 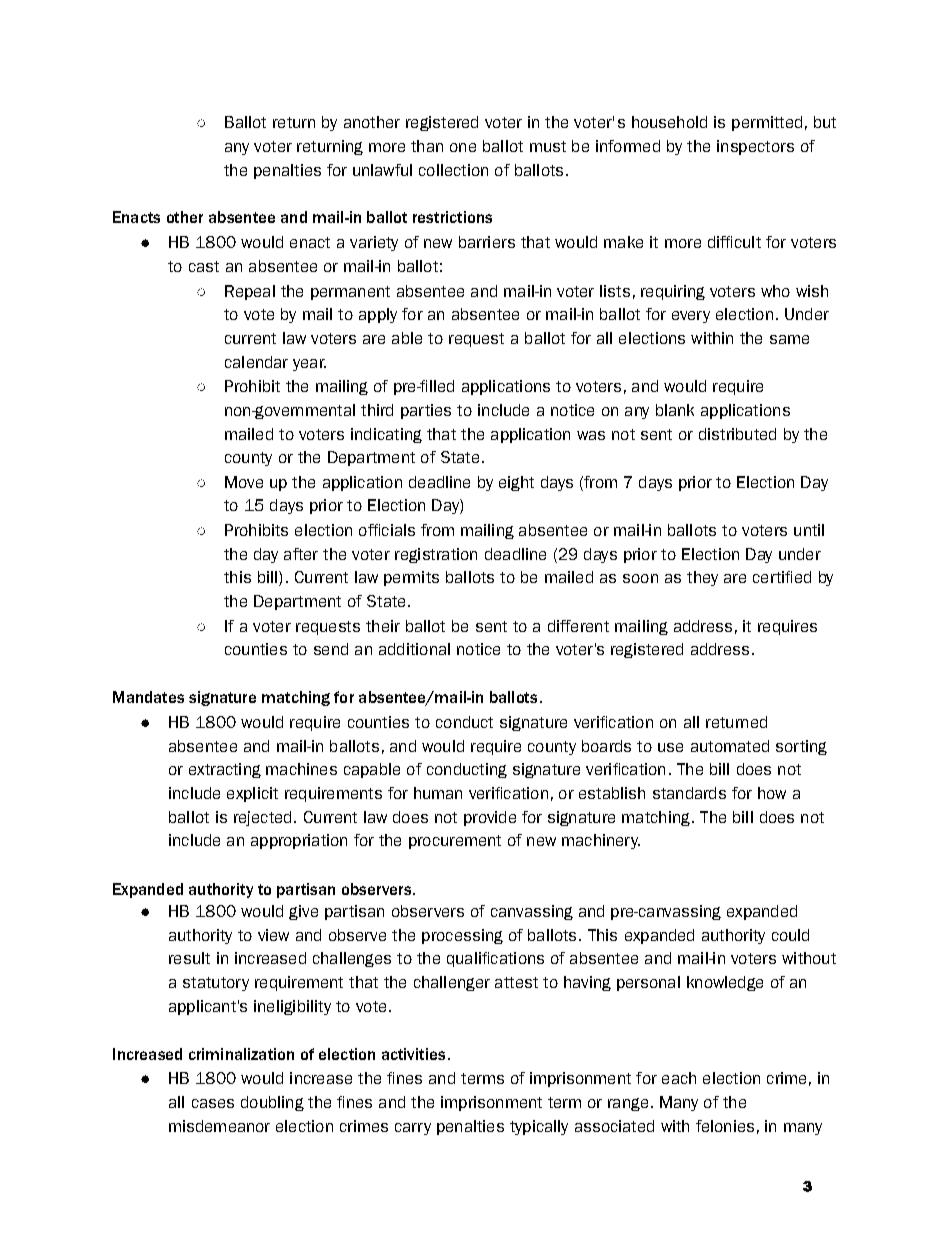 I want to click on typically, so click(x=539, y=1127).
